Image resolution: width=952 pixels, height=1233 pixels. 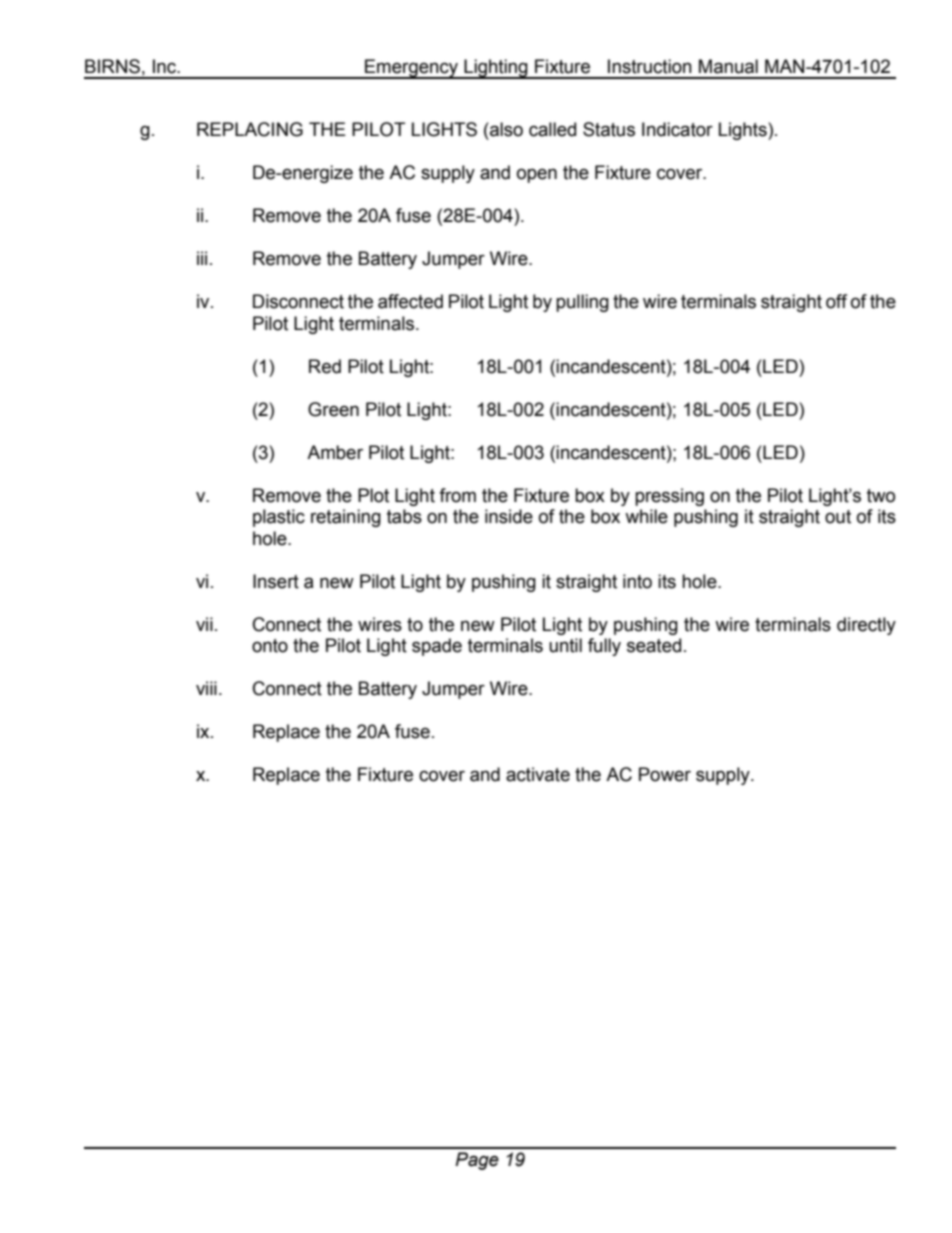 I want to click on Power, so click(x=665, y=774).
